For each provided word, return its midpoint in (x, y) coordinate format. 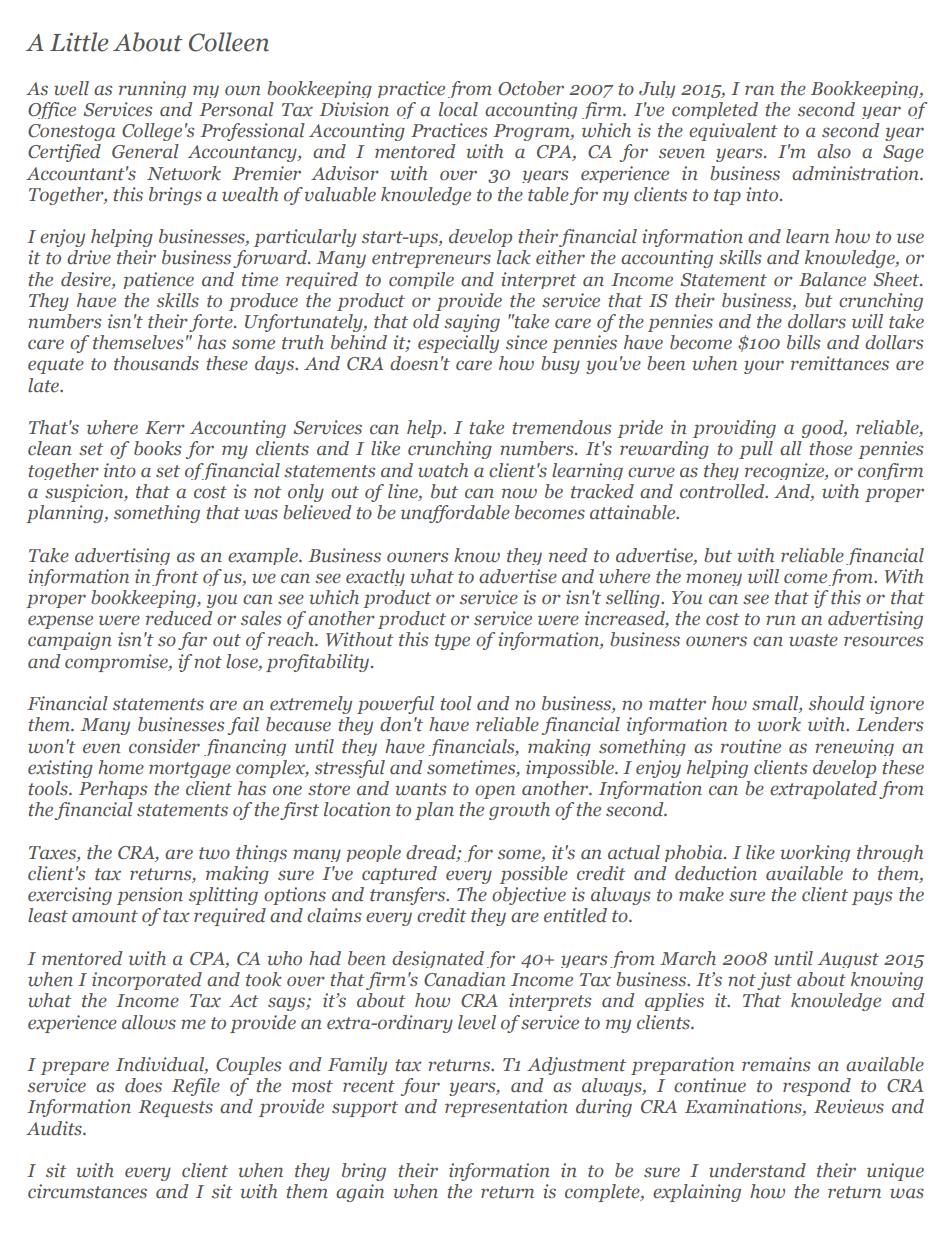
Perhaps (113, 790)
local (458, 109)
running (152, 89)
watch (443, 470)
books (157, 448)
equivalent (733, 132)
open (495, 792)
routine (751, 746)
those (831, 448)
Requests (175, 1108)
